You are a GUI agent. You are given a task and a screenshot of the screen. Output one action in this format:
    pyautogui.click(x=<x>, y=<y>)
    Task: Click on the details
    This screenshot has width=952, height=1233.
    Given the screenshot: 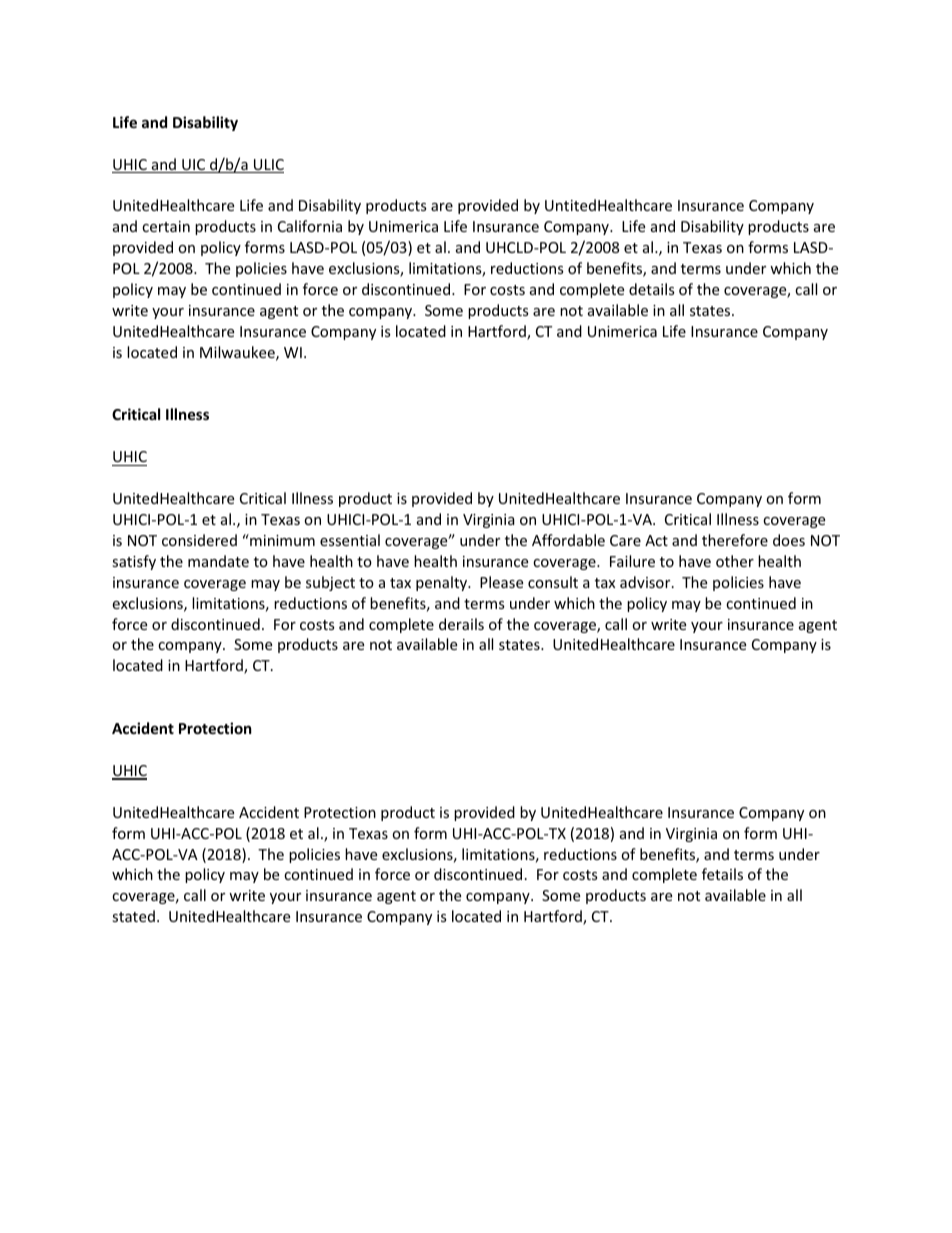 What is the action you would take?
    pyautogui.click(x=652, y=289)
